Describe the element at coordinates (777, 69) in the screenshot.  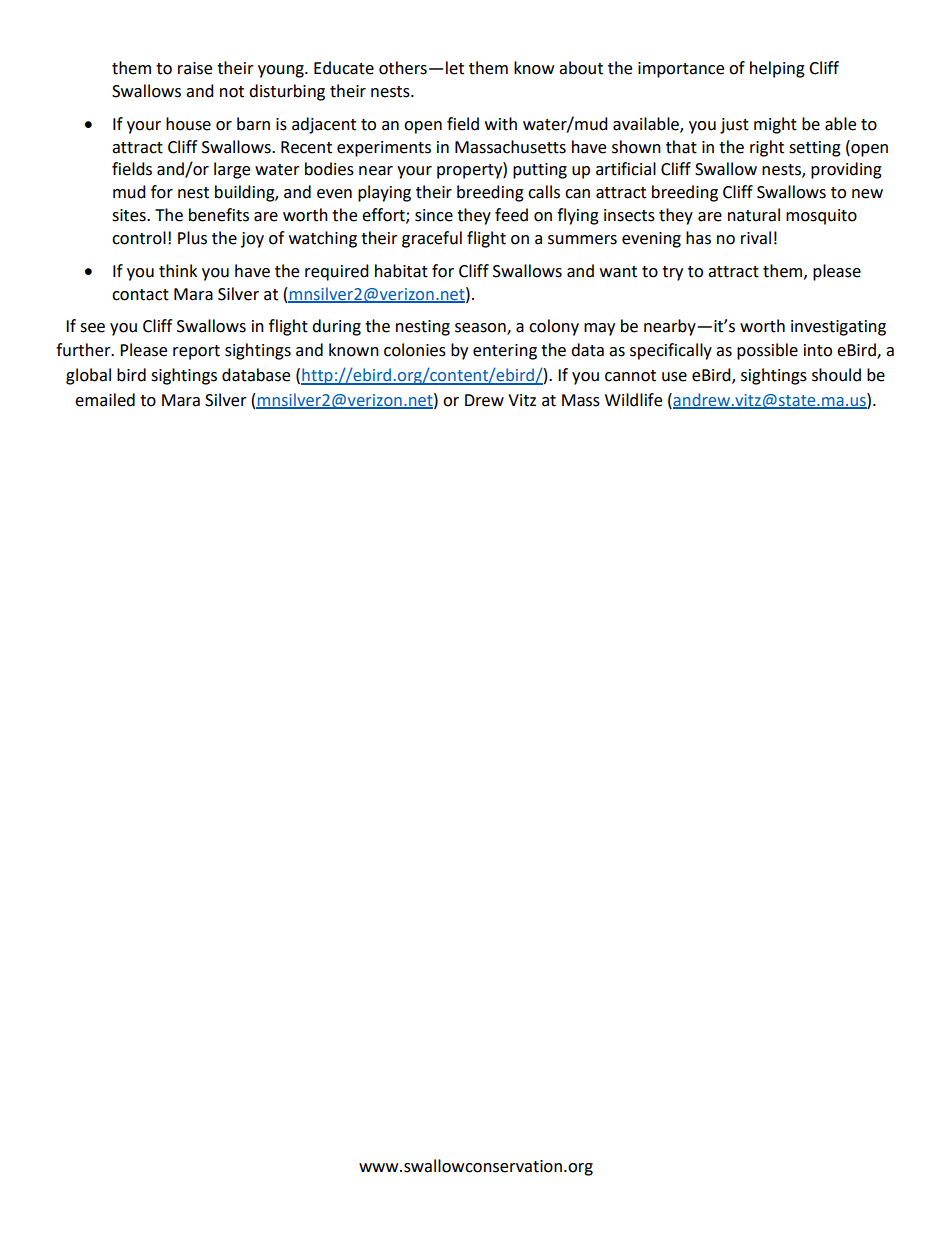
I see `helping` at that location.
